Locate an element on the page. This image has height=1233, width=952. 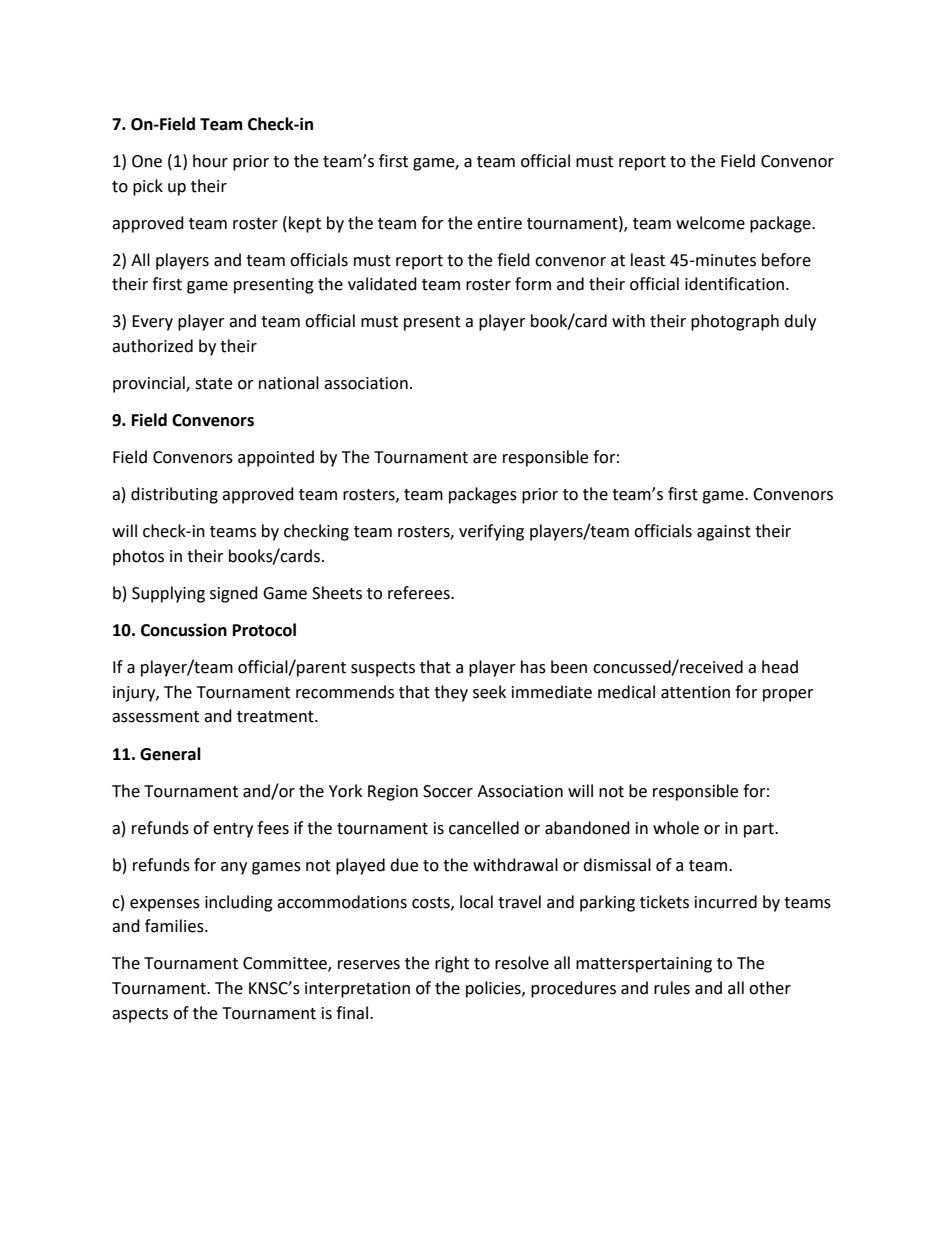
policies is located at coordinates (494, 989).
